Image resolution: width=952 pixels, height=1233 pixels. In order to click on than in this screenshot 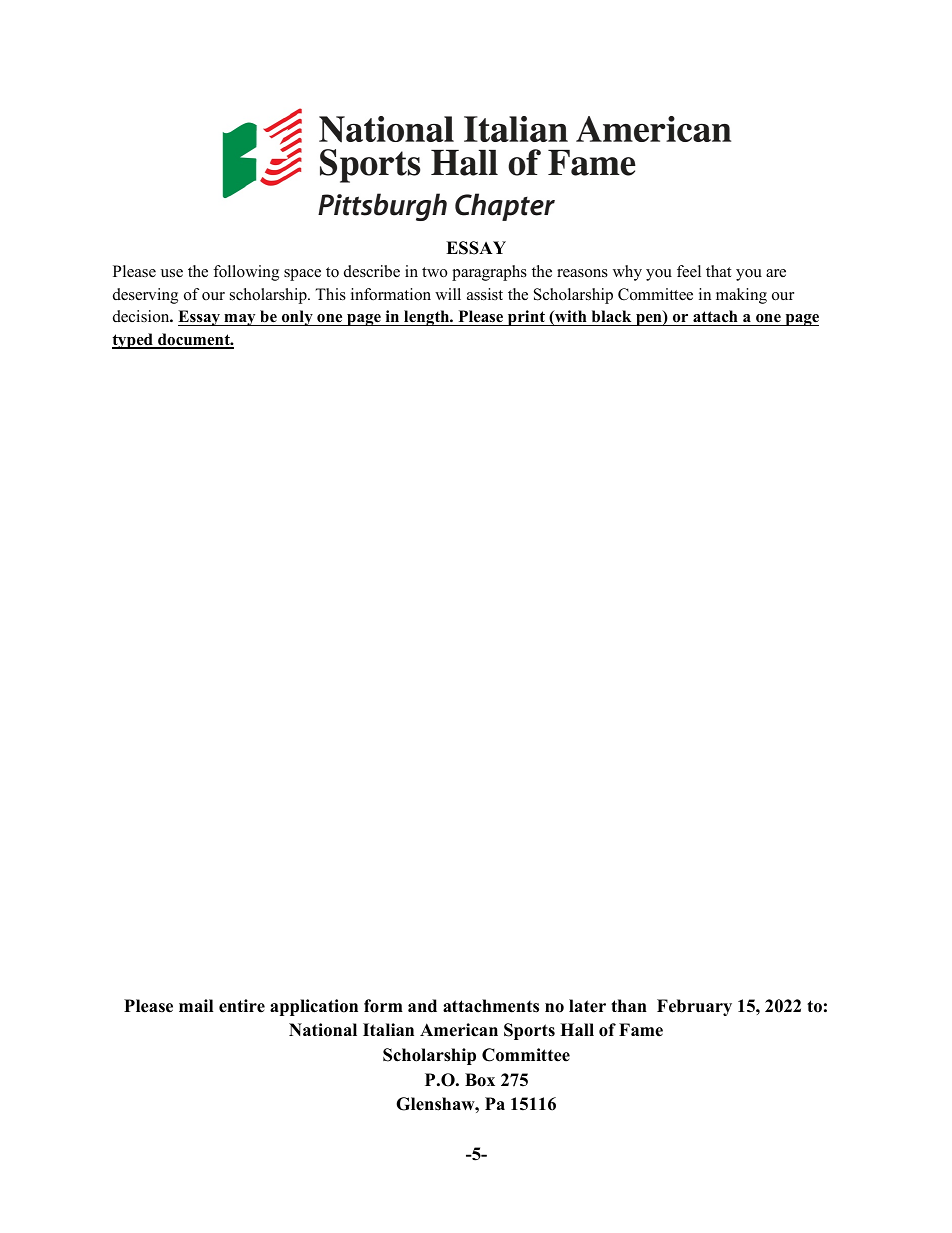, I will do `click(629, 1005)`.
